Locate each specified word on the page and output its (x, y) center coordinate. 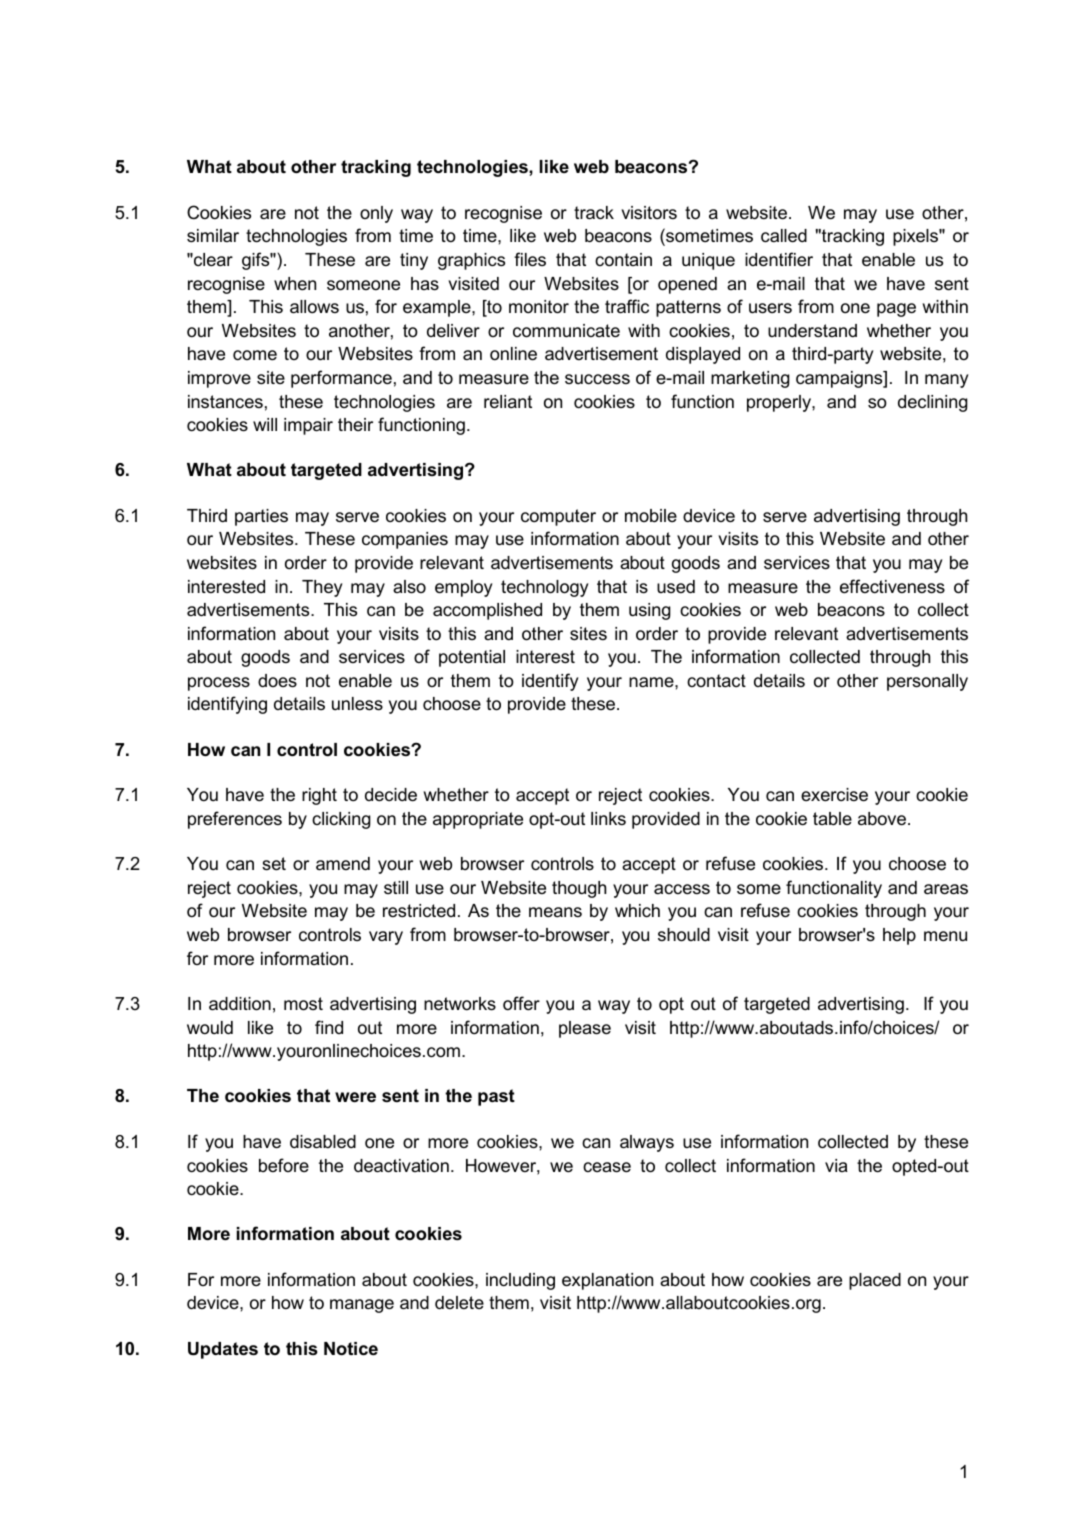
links (608, 818)
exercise (834, 795)
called (784, 236)
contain (623, 259)
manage (362, 1306)
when (295, 283)
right (319, 796)
